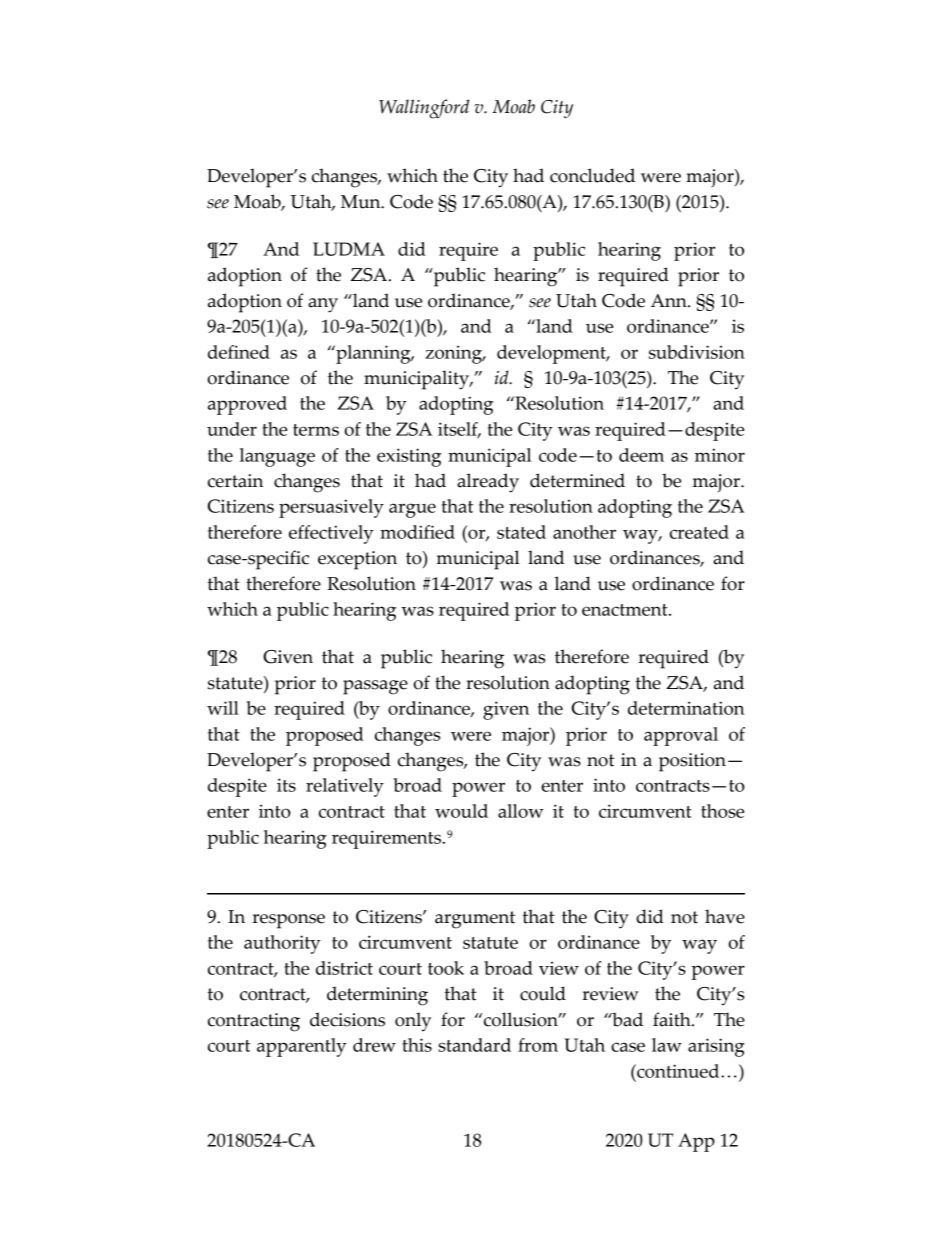  What do you see at coordinates (302, 1047) in the screenshot?
I see `apparently` at bounding box center [302, 1047].
